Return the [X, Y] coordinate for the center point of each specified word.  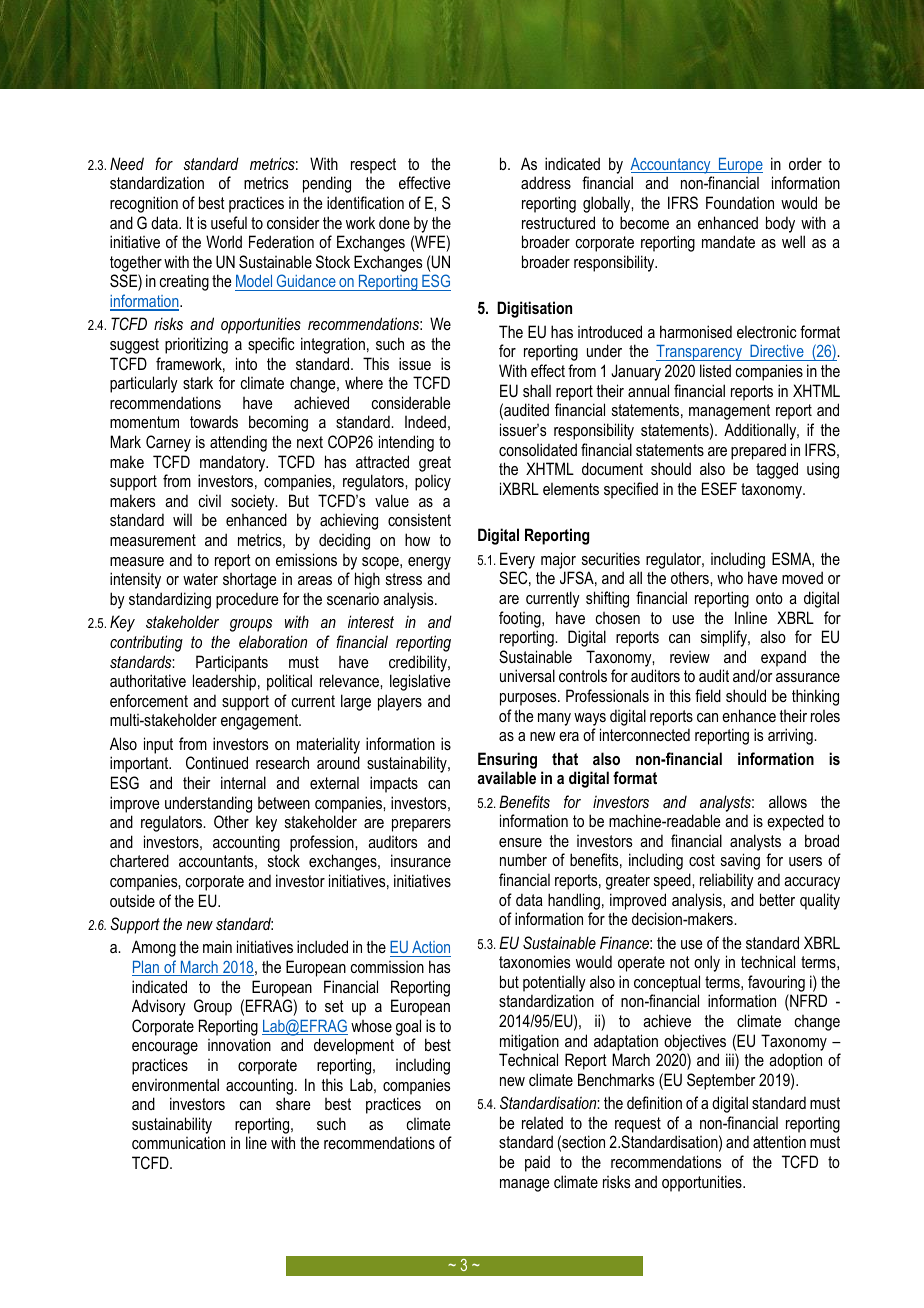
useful [229, 222]
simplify [725, 638]
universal [527, 675]
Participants [232, 663]
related [542, 1122]
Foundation [740, 202]
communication [178, 1142]
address [546, 182]
